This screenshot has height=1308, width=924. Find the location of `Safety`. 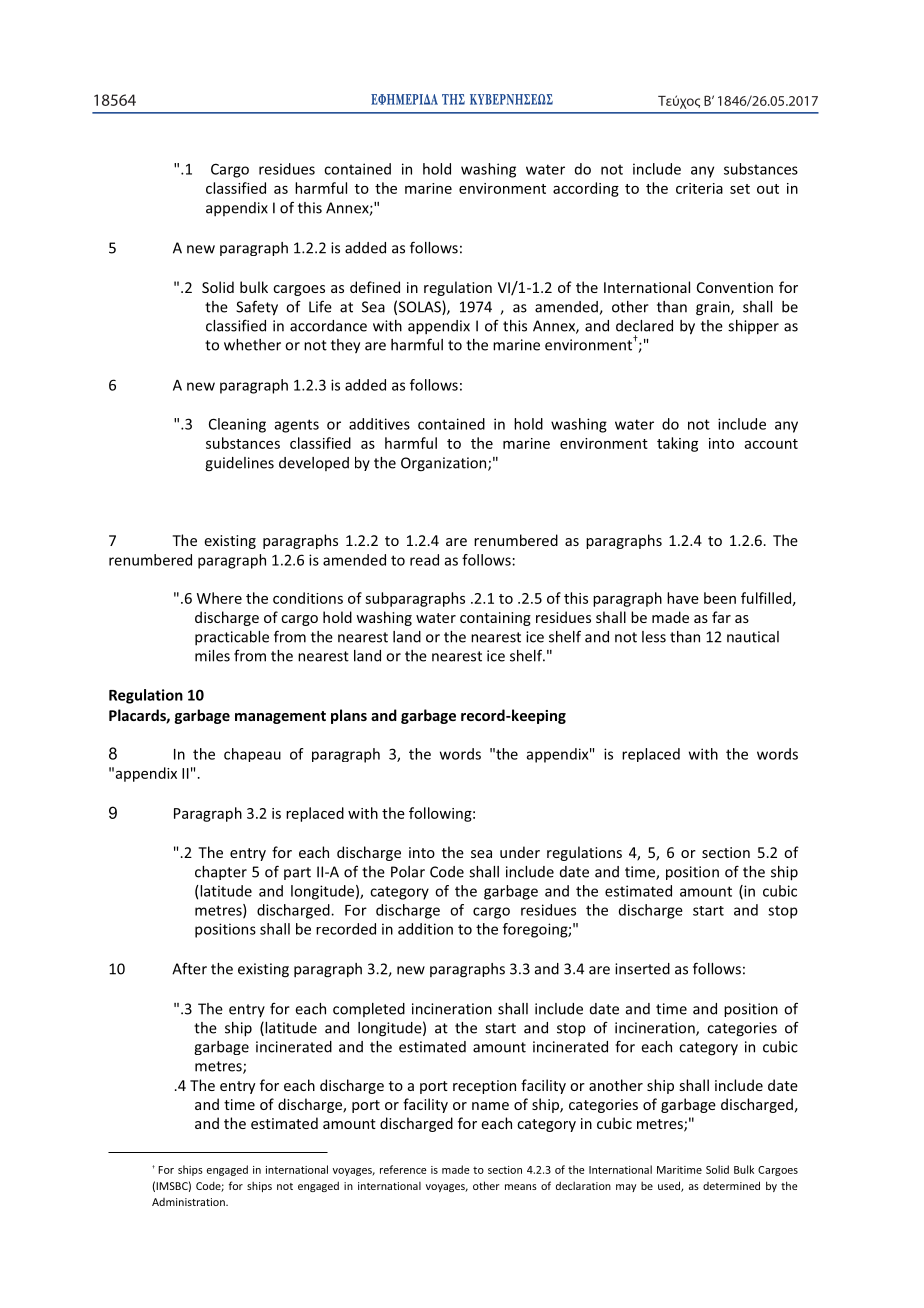

Safety is located at coordinates (257, 308).
